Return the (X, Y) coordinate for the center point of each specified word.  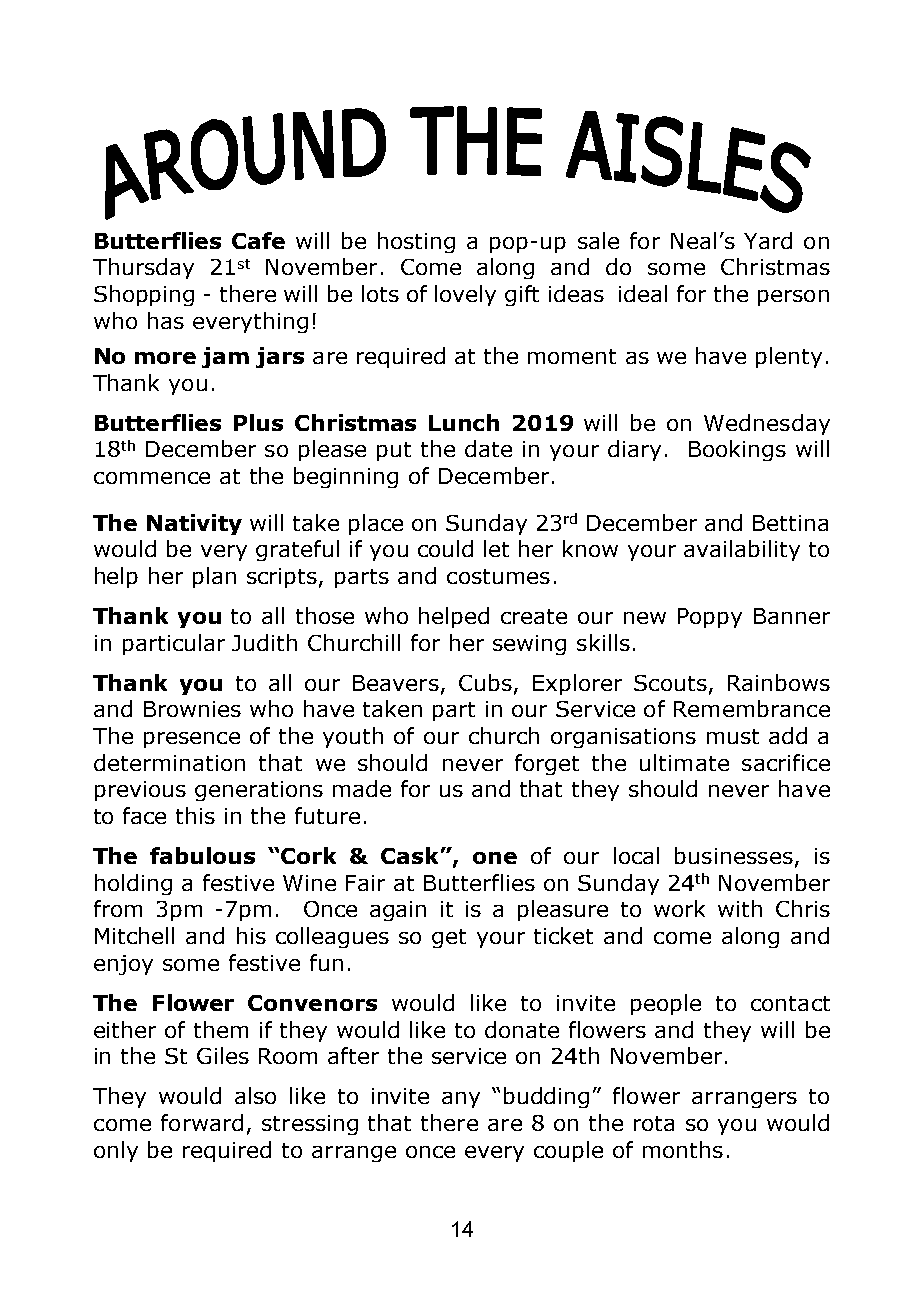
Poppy (710, 618)
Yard (768, 240)
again (398, 911)
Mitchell (134, 935)
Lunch (464, 422)
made (362, 788)
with (740, 908)
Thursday (143, 268)
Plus (258, 422)
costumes (498, 576)
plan (214, 577)
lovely (465, 295)
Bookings (737, 450)
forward (202, 1122)
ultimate (684, 762)
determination (169, 762)
